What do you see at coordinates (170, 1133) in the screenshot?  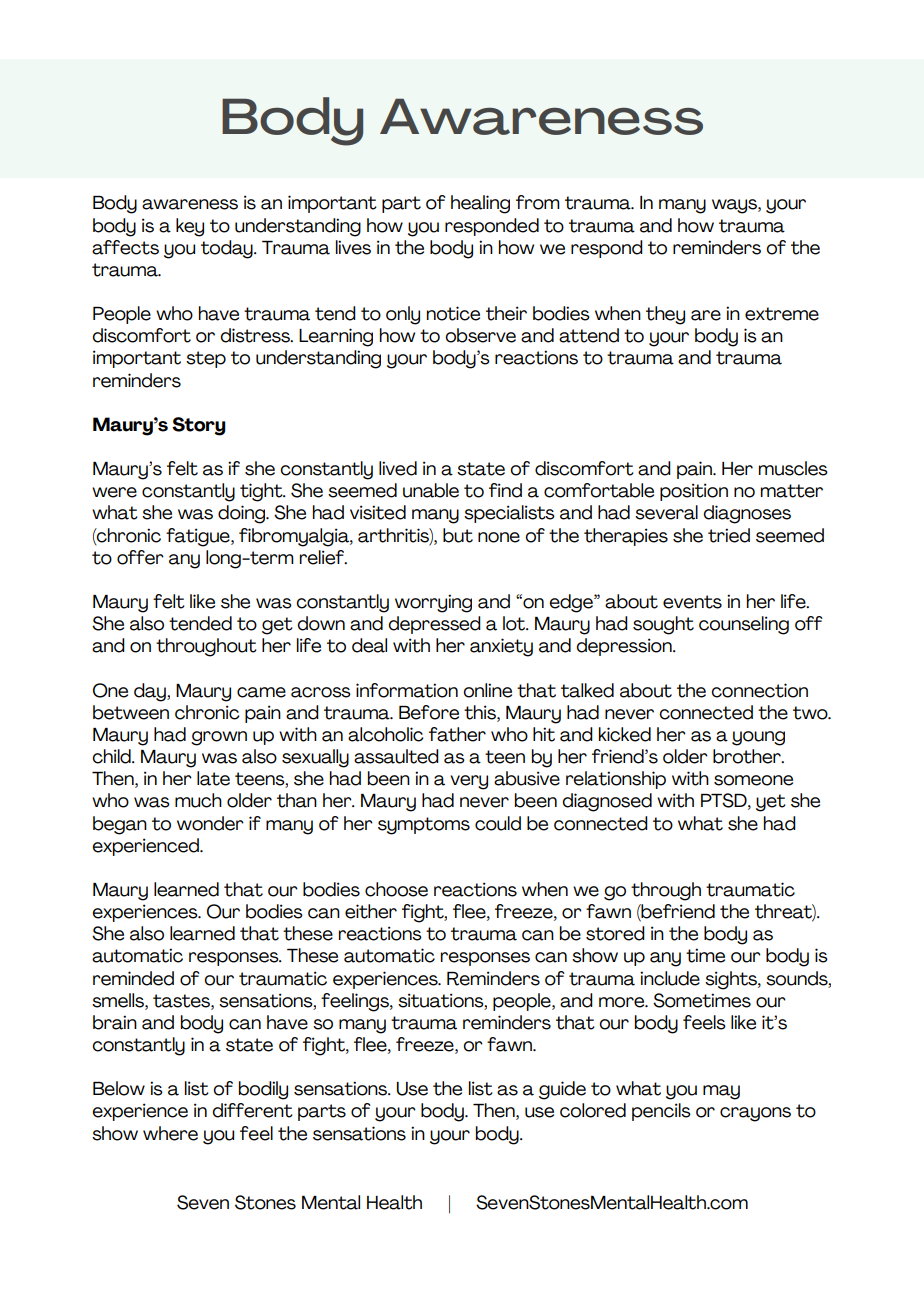 I see `where` at bounding box center [170, 1133].
